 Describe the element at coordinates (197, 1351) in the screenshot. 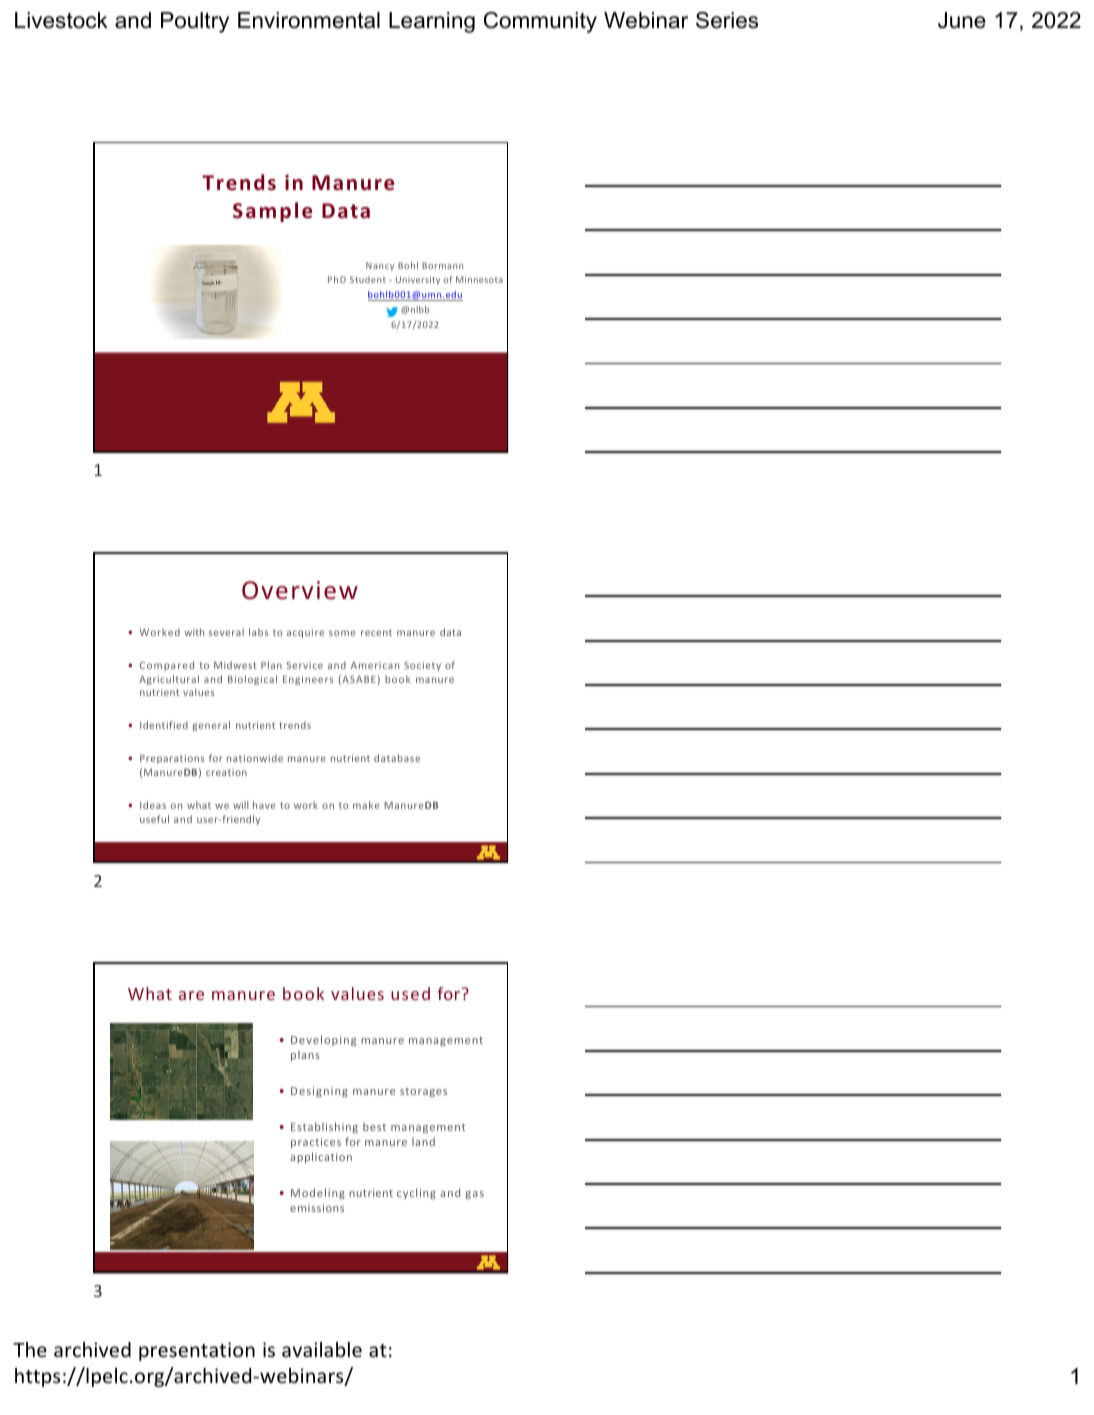

I see `presentation` at that location.
